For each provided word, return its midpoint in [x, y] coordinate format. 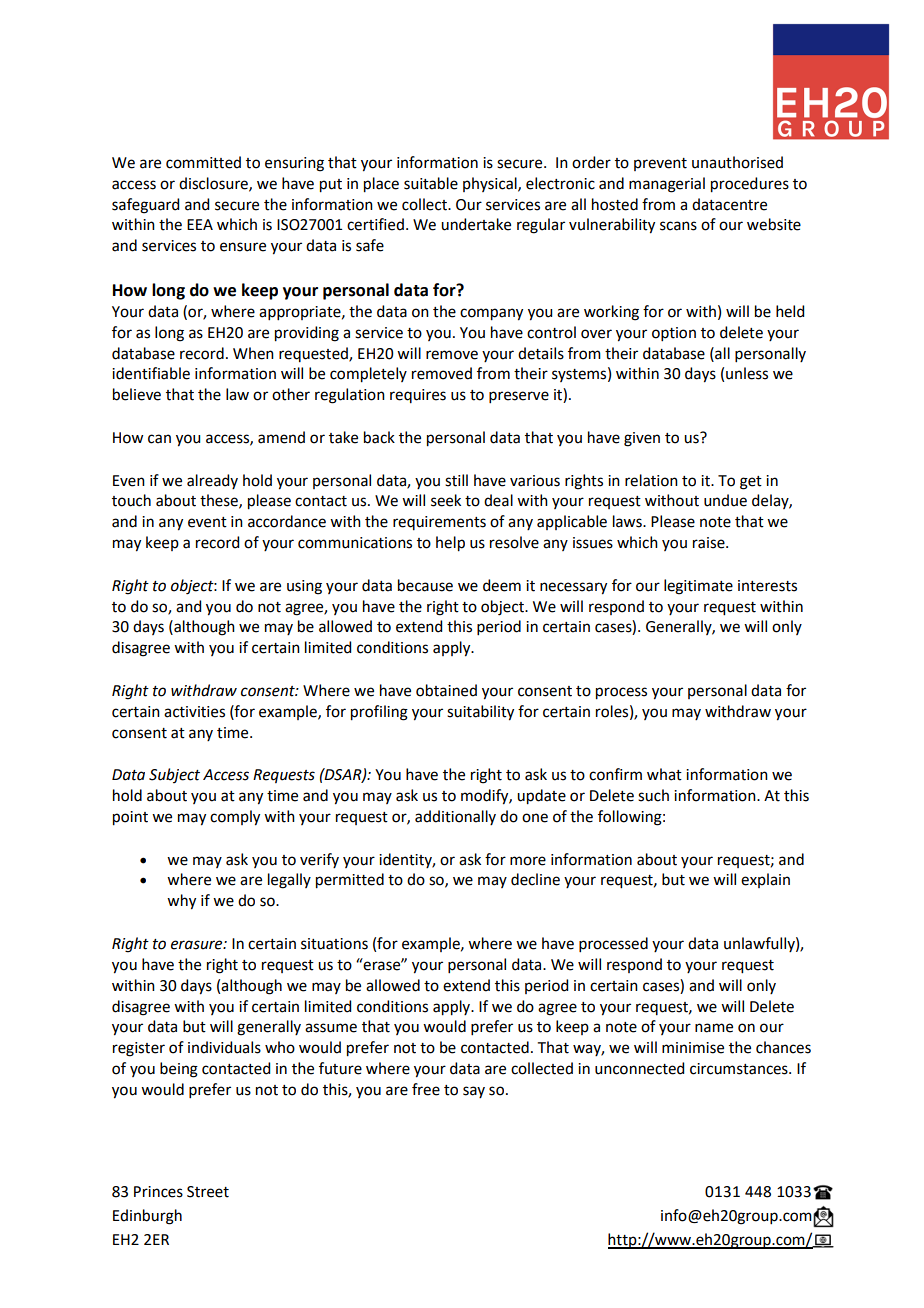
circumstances [740, 1069]
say [474, 1092]
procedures [750, 185]
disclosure [214, 184]
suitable [431, 183]
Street [208, 1192]
